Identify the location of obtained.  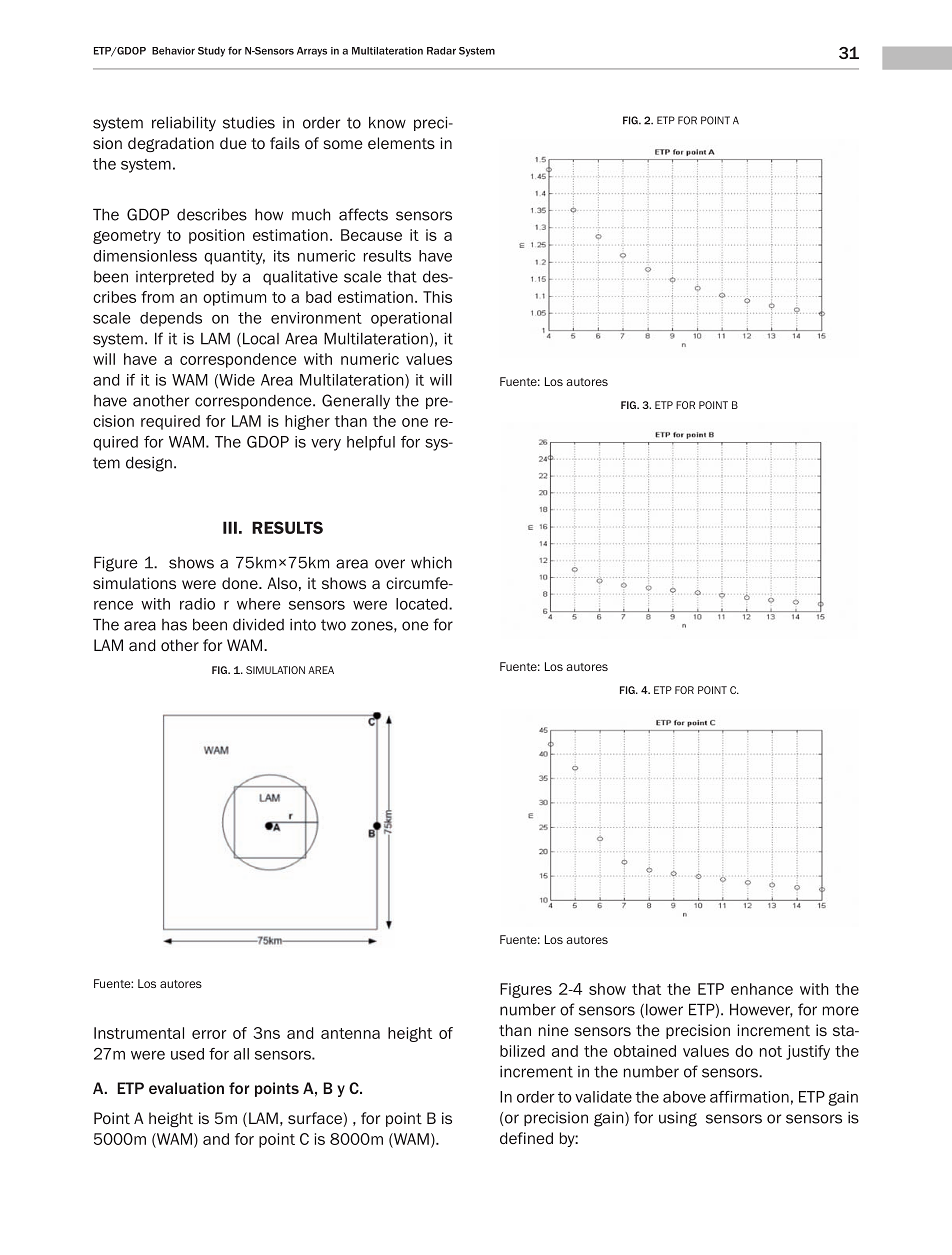
(645, 1051).
